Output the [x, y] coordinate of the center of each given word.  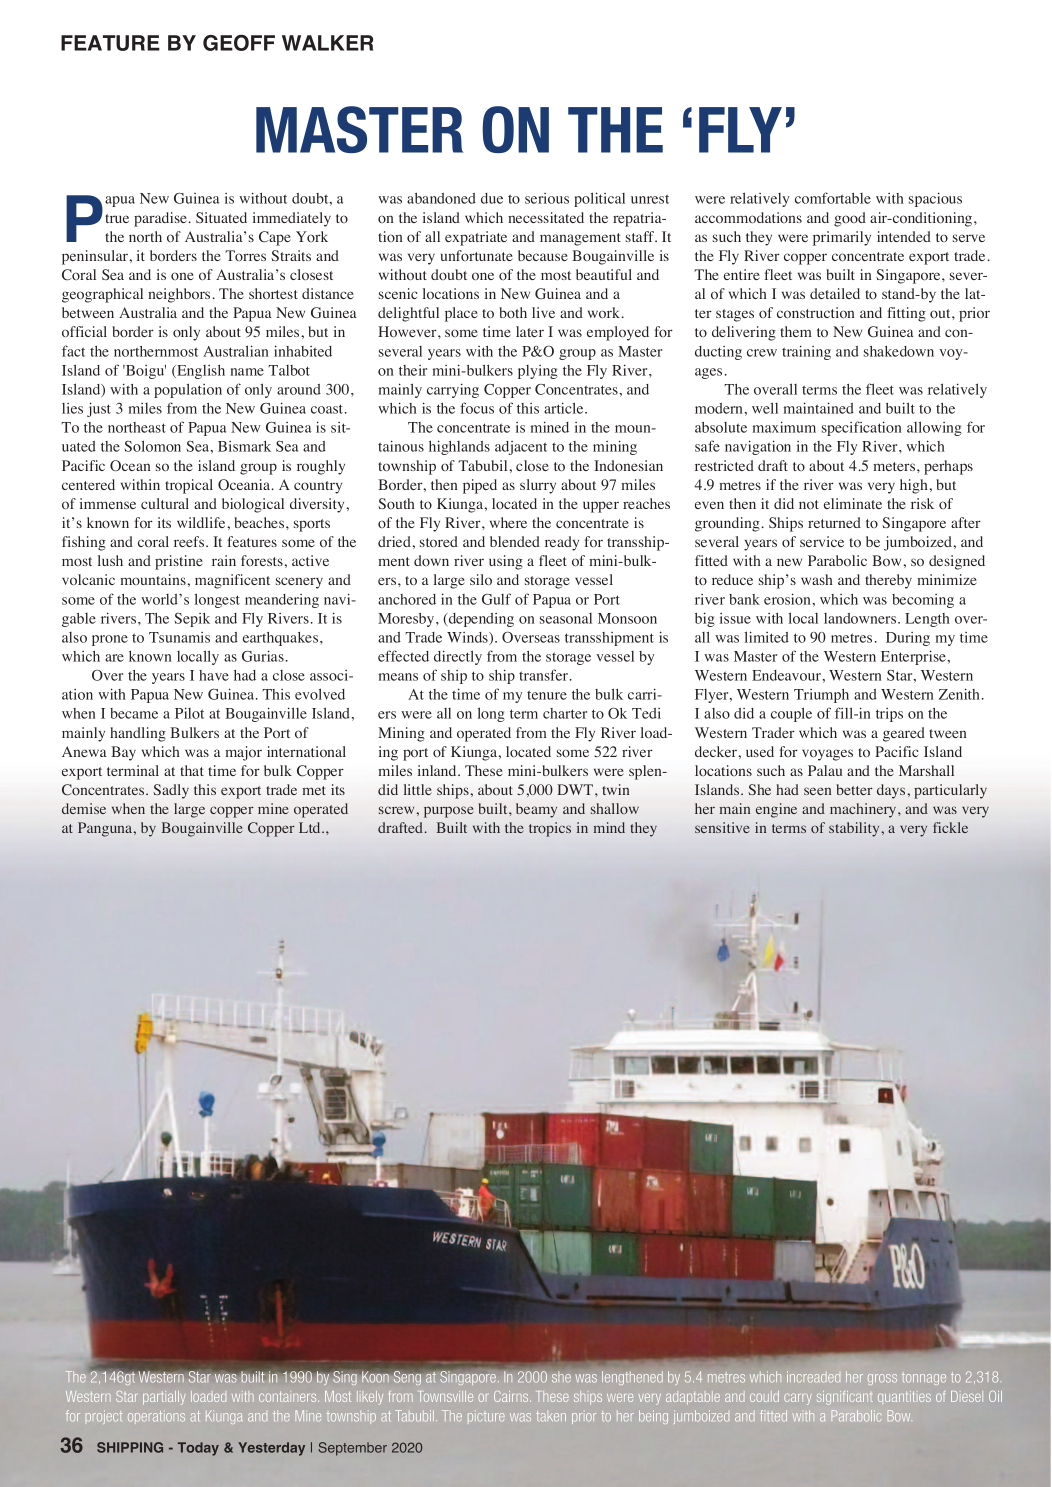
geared [904, 734]
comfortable [833, 198]
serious [547, 198]
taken [551, 1416]
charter [565, 713]
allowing [934, 428]
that [192, 770]
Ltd [311, 827]
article [565, 408]
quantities [904, 1396]
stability [854, 829]
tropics [550, 829]
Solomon [153, 446]
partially [164, 1398]
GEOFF [239, 43]
